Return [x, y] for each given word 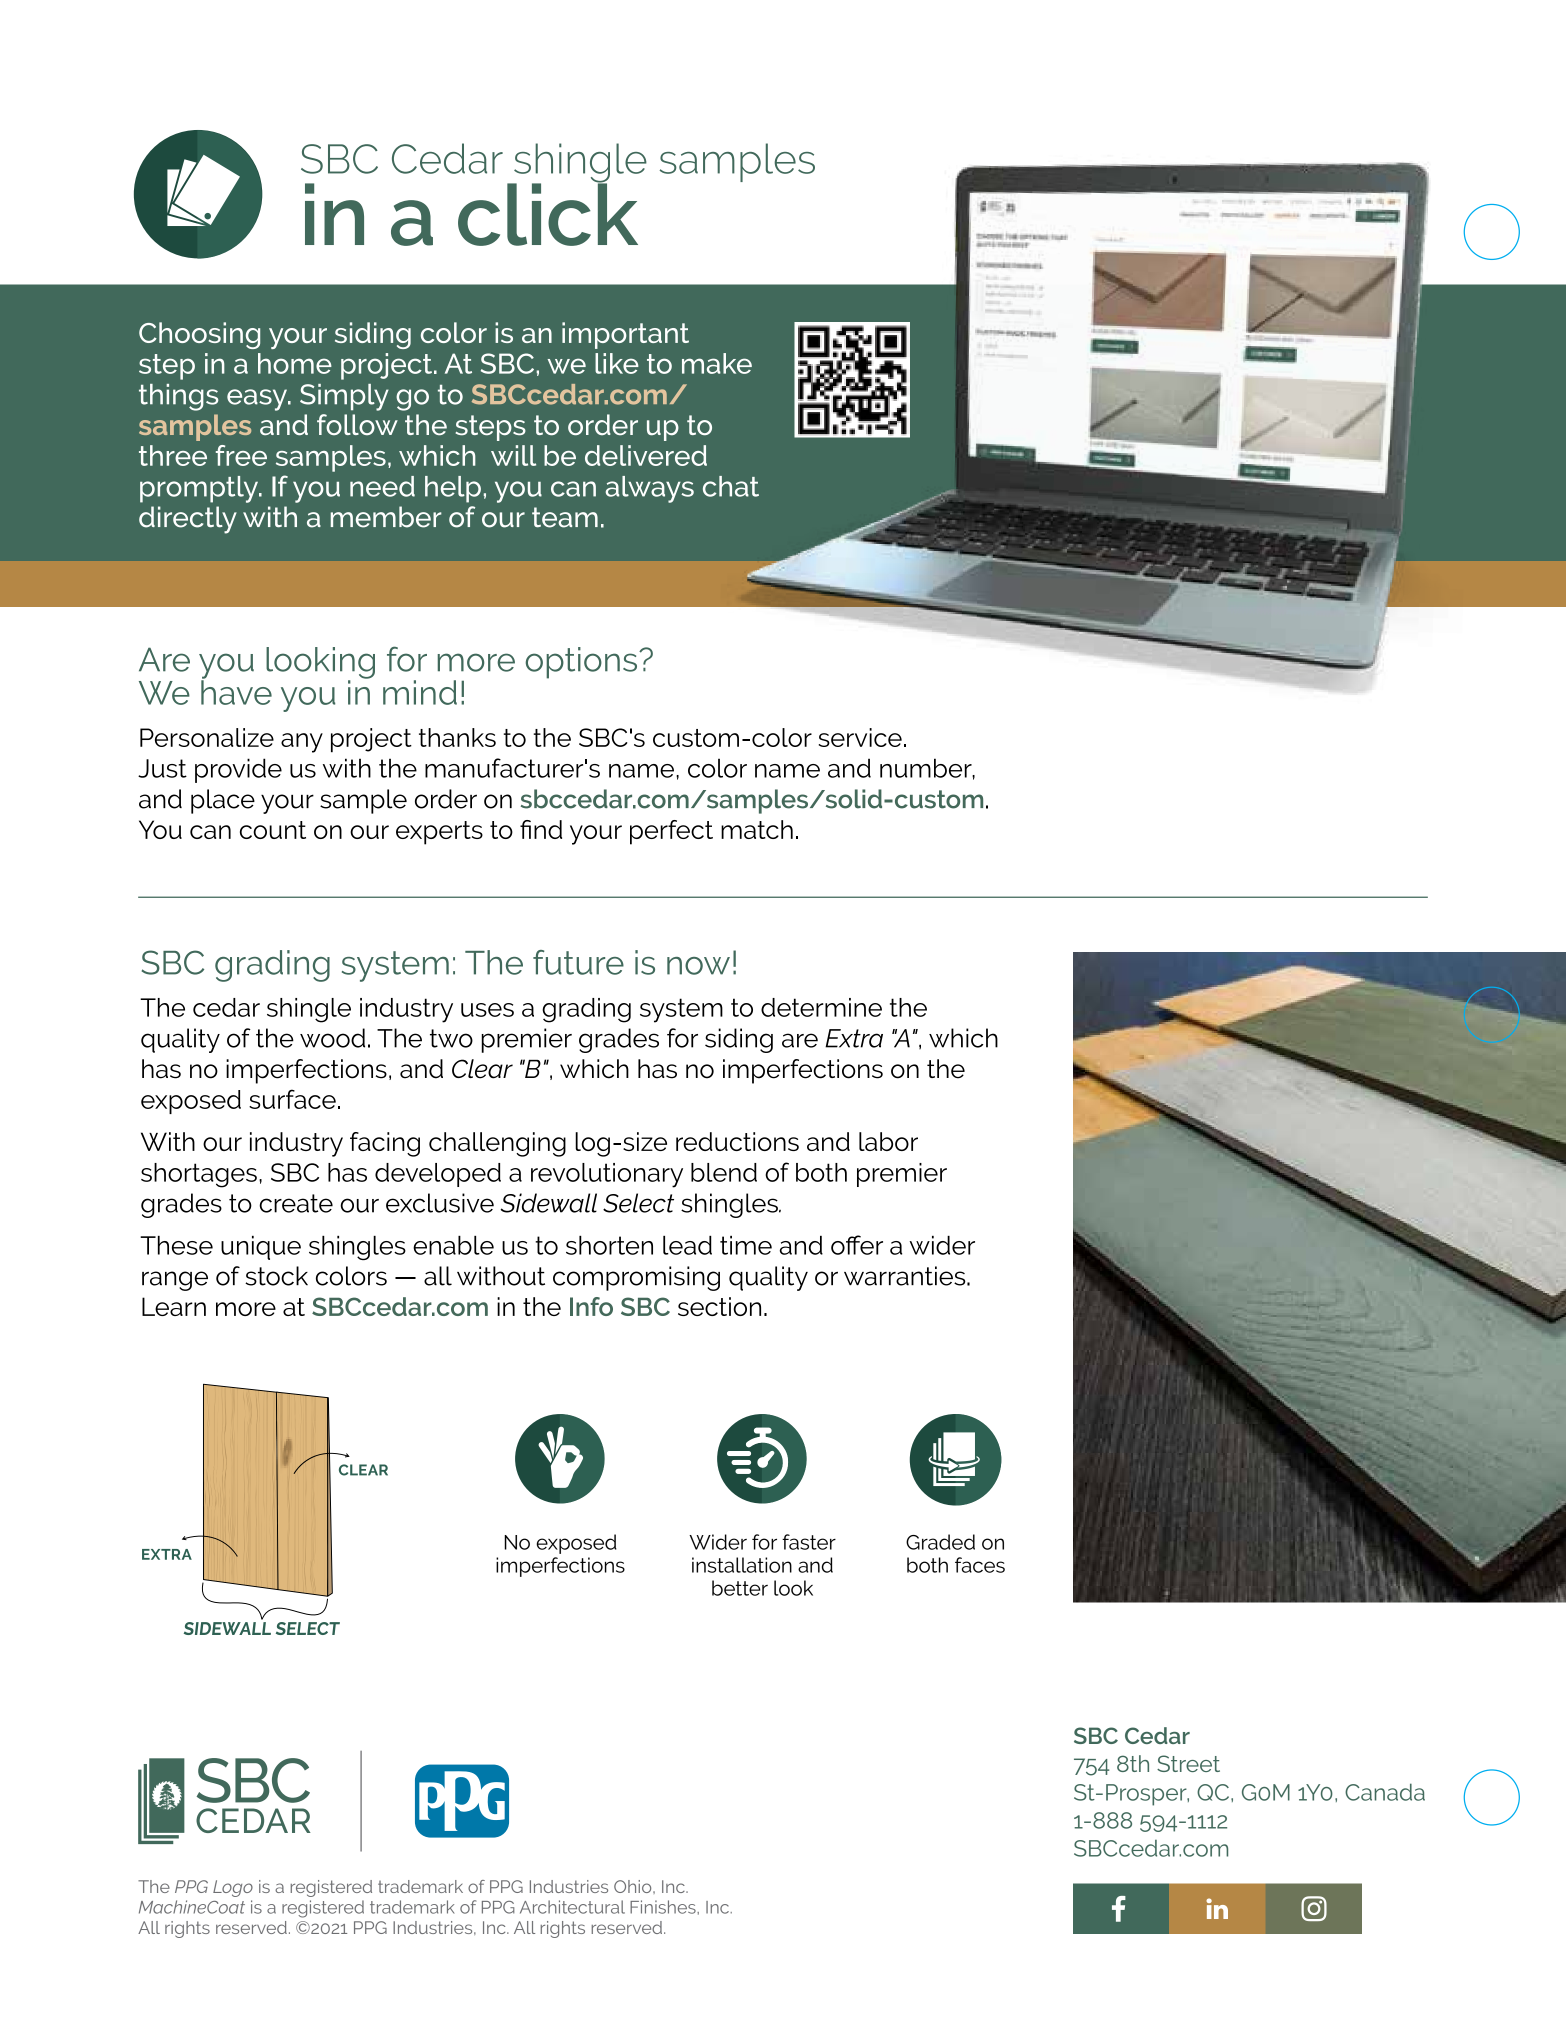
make [717, 363]
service [860, 737]
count [273, 830]
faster [809, 1542]
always [650, 489]
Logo [233, 1888]
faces [980, 1565]
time [746, 1245]
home [295, 363]
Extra [854, 1038]
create [296, 1203]
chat [731, 486]
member [386, 517]
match [757, 829]
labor [888, 1141]
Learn [174, 1306]
